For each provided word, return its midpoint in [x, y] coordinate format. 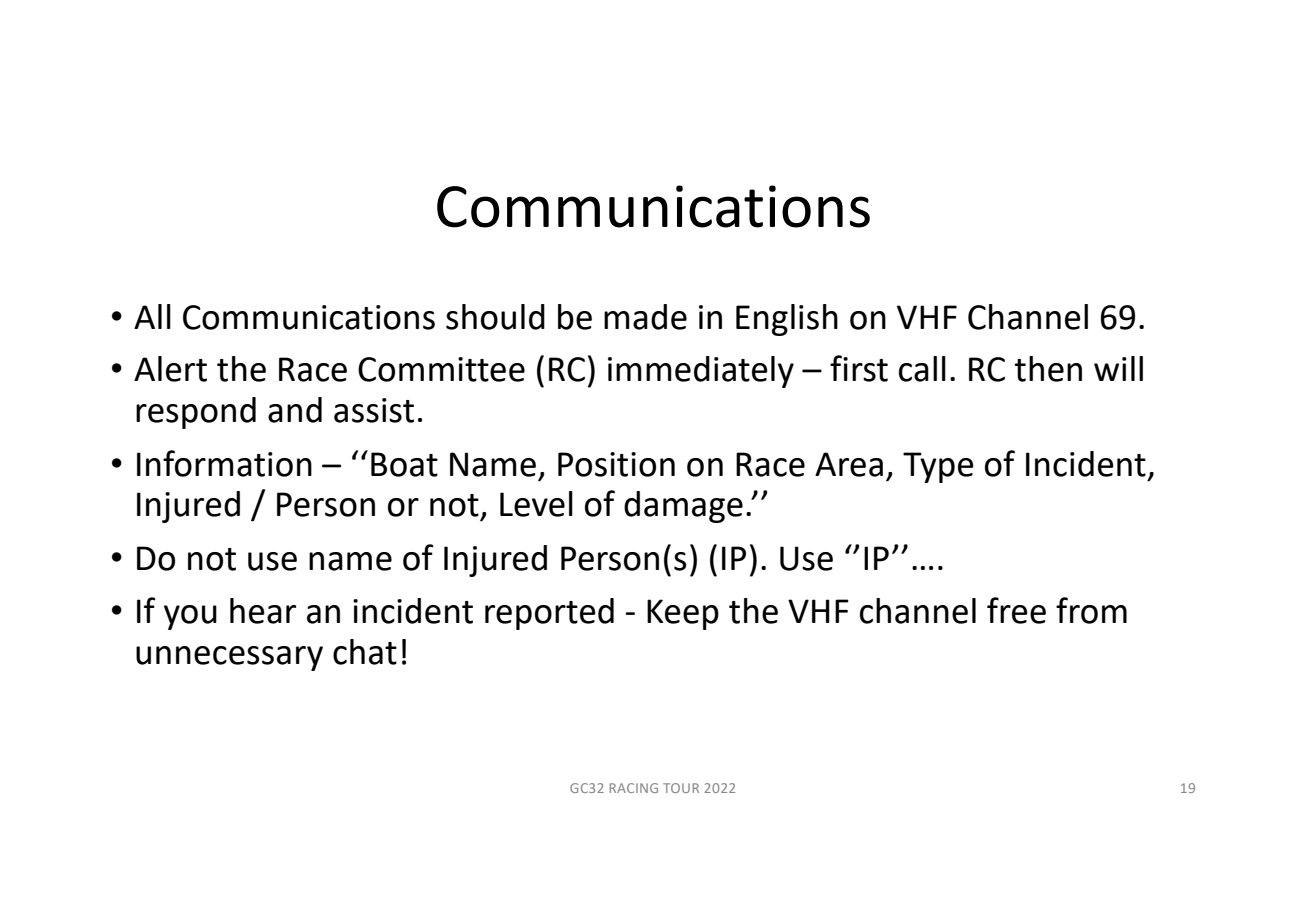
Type [938, 467]
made [645, 317]
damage [683, 507]
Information [224, 463]
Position [616, 464]
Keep [683, 614]
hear [263, 611]
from [1091, 610]
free [1016, 610]
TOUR [681, 788]
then [1048, 369]
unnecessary [229, 658]
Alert [170, 369]
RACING [634, 788]
